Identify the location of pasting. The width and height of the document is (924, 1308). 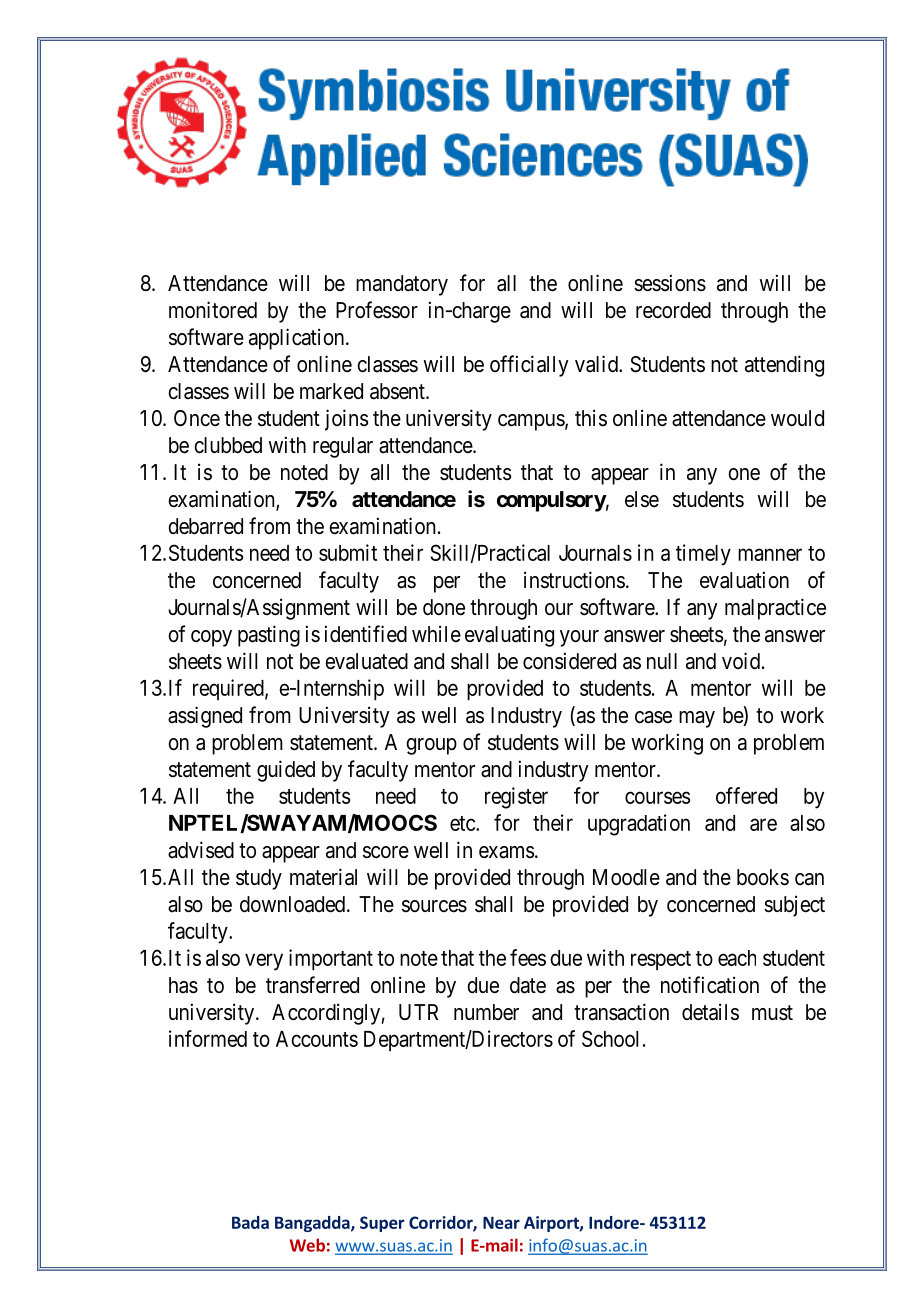
(269, 636).
